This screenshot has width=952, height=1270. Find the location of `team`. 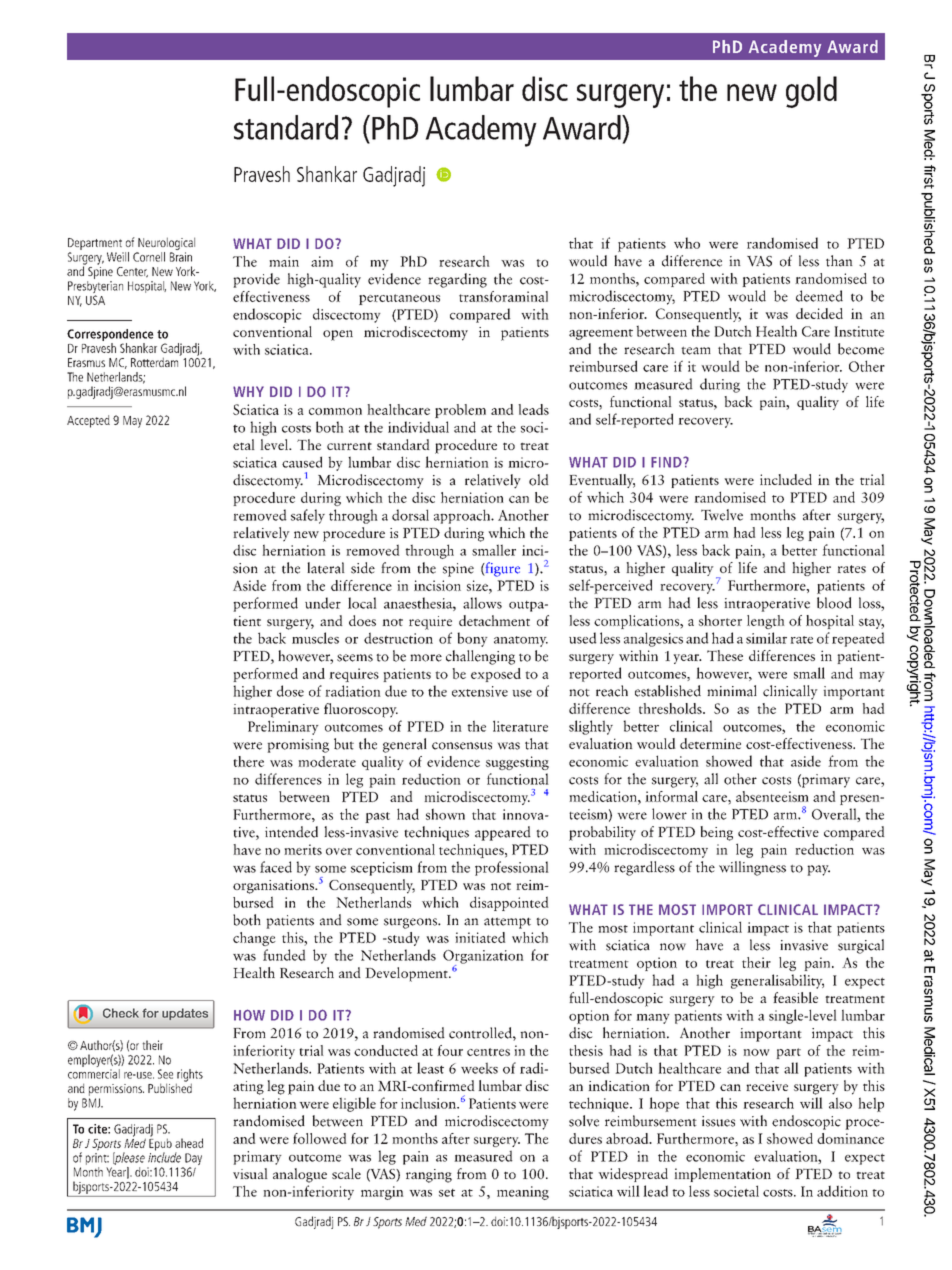

team is located at coordinates (696, 351).
